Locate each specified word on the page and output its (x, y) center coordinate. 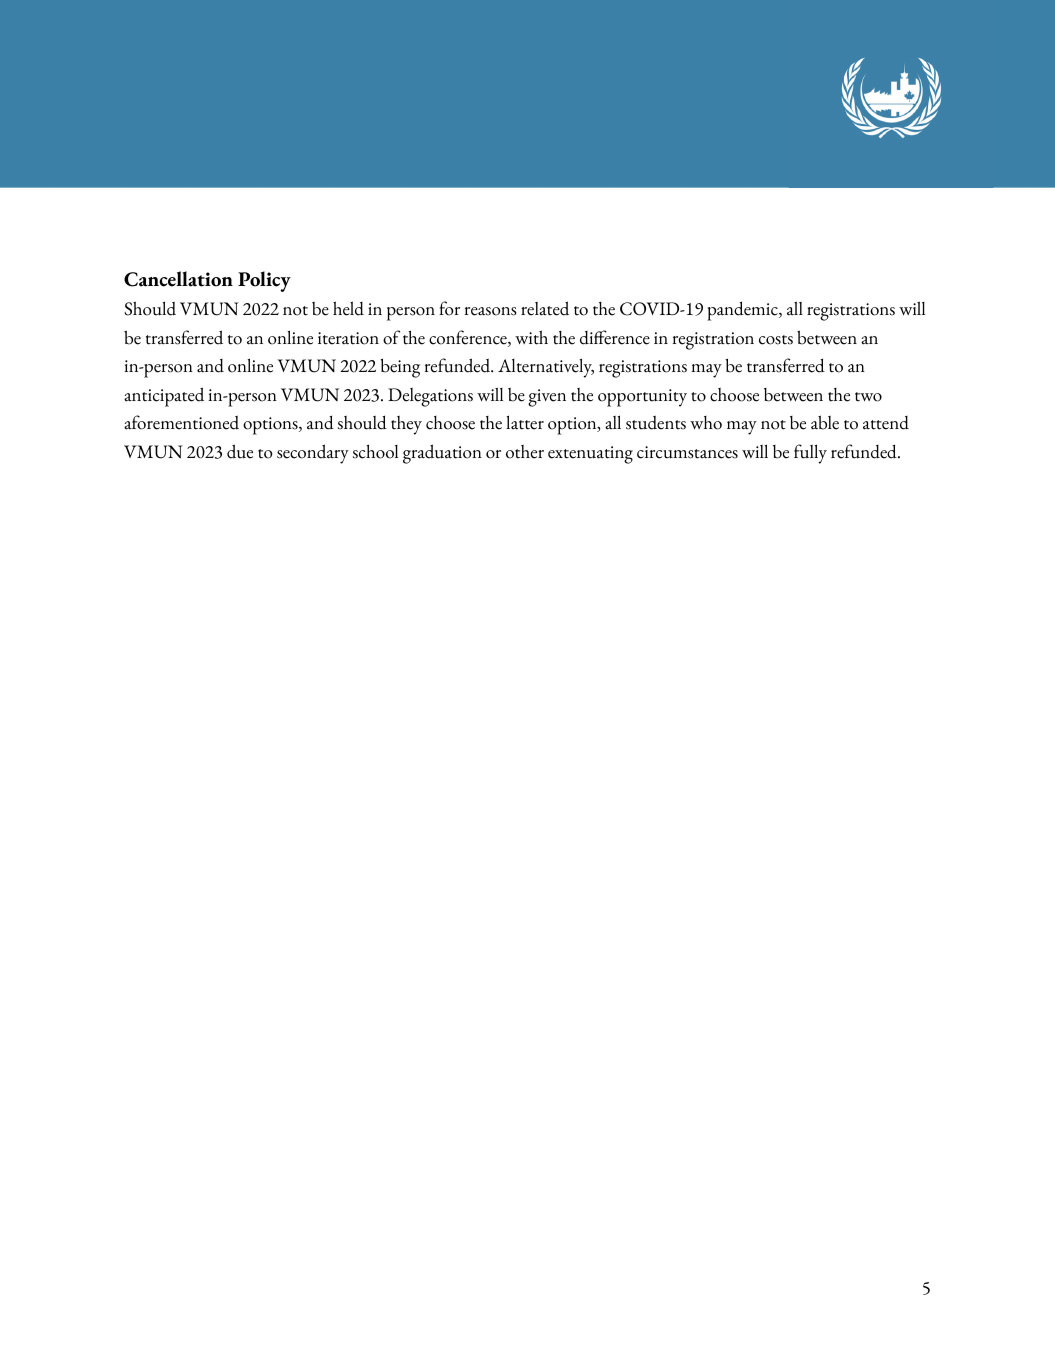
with (531, 337)
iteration (348, 338)
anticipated (164, 397)
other (525, 452)
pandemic (743, 311)
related (545, 308)
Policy (264, 281)
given (547, 398)
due (240, 451)
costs (776, 340)
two (868, 397)
